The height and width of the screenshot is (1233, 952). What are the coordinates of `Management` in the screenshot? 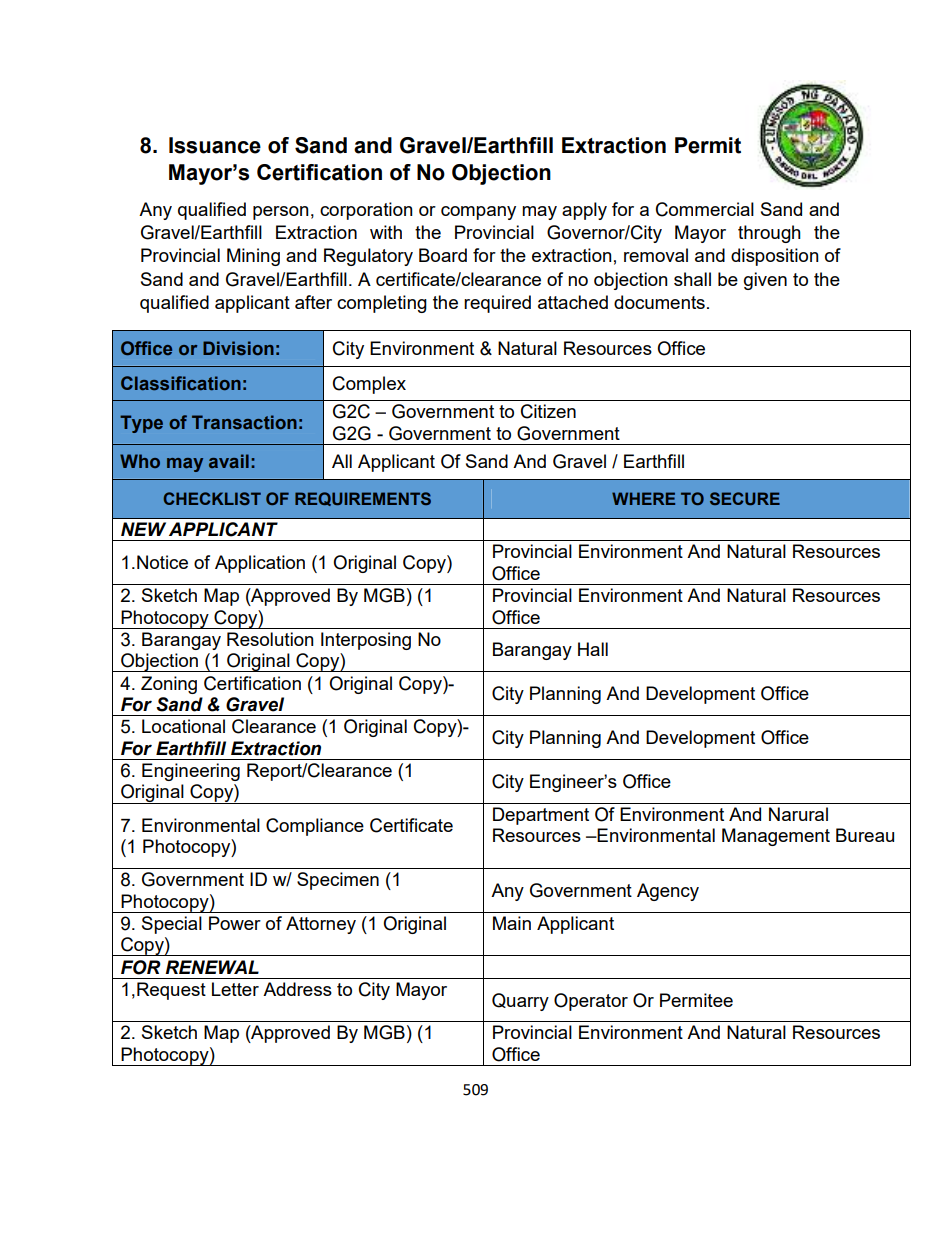 It's located at (776, 837).
